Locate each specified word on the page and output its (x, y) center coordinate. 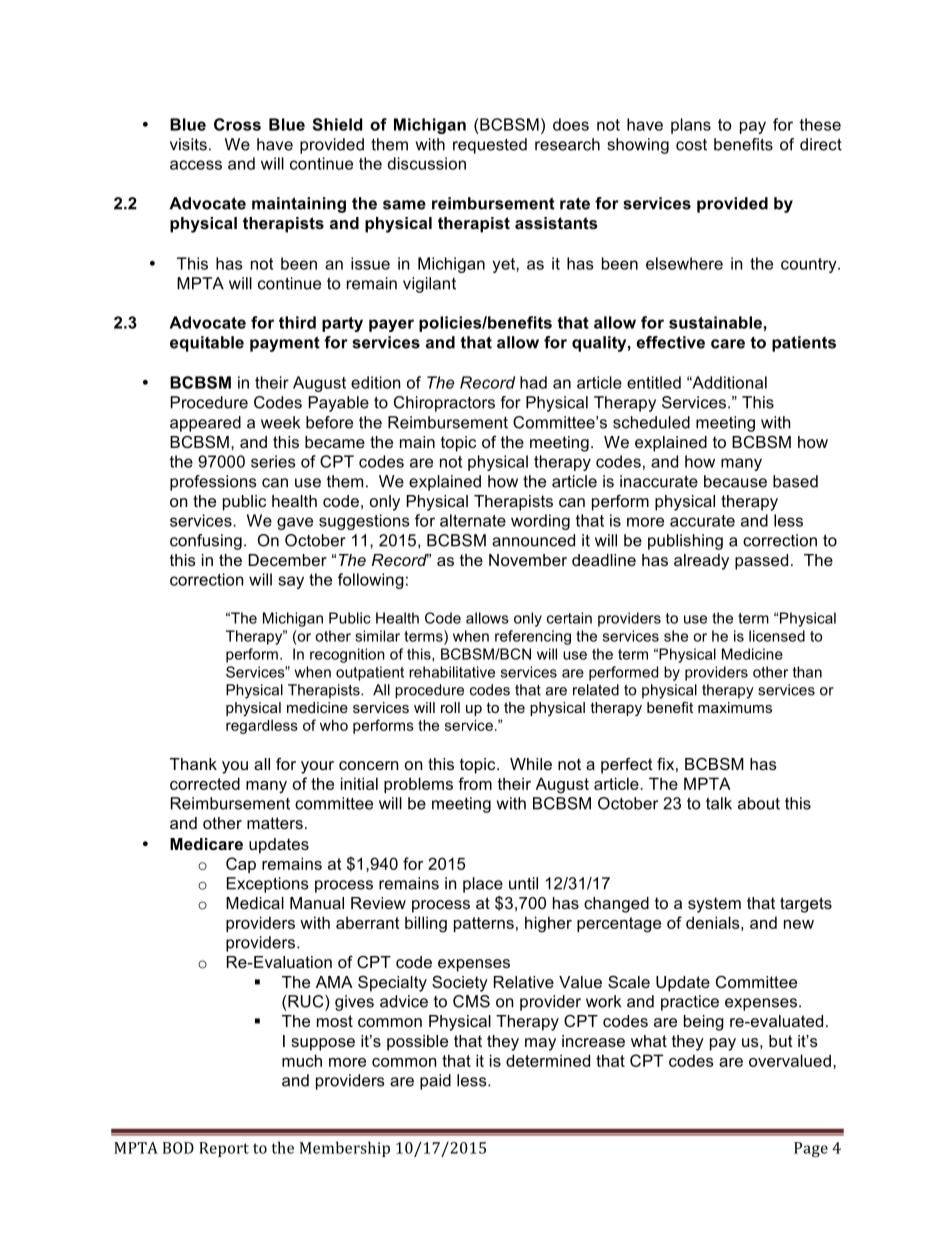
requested (490, 146)
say (291, 582)
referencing (533, 637)
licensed (777, 636)
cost (691, 145)
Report (224, 1149)
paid (435, 1082)
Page (811, 1149)
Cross (237, 124)
